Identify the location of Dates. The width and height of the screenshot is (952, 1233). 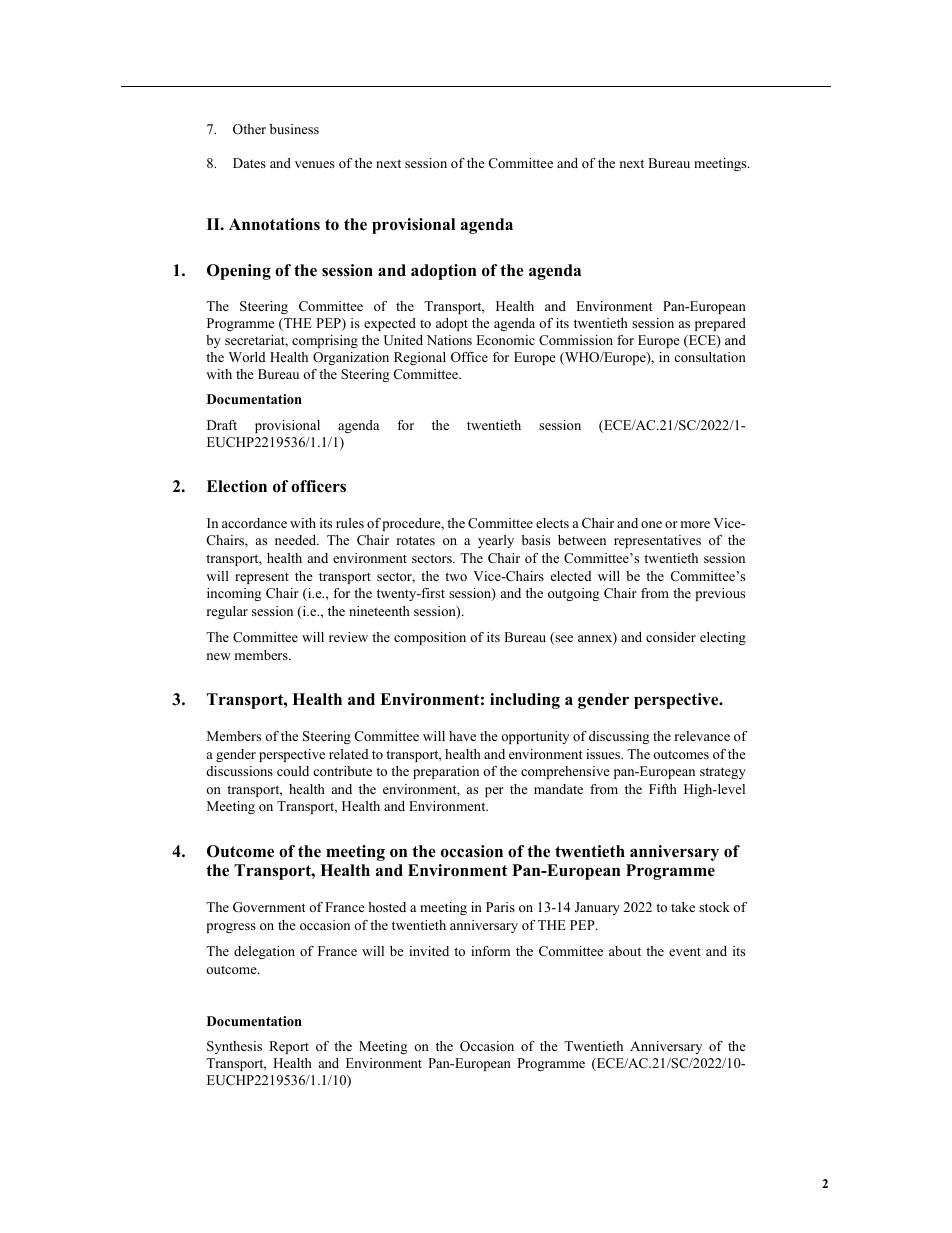
(249, 163).
